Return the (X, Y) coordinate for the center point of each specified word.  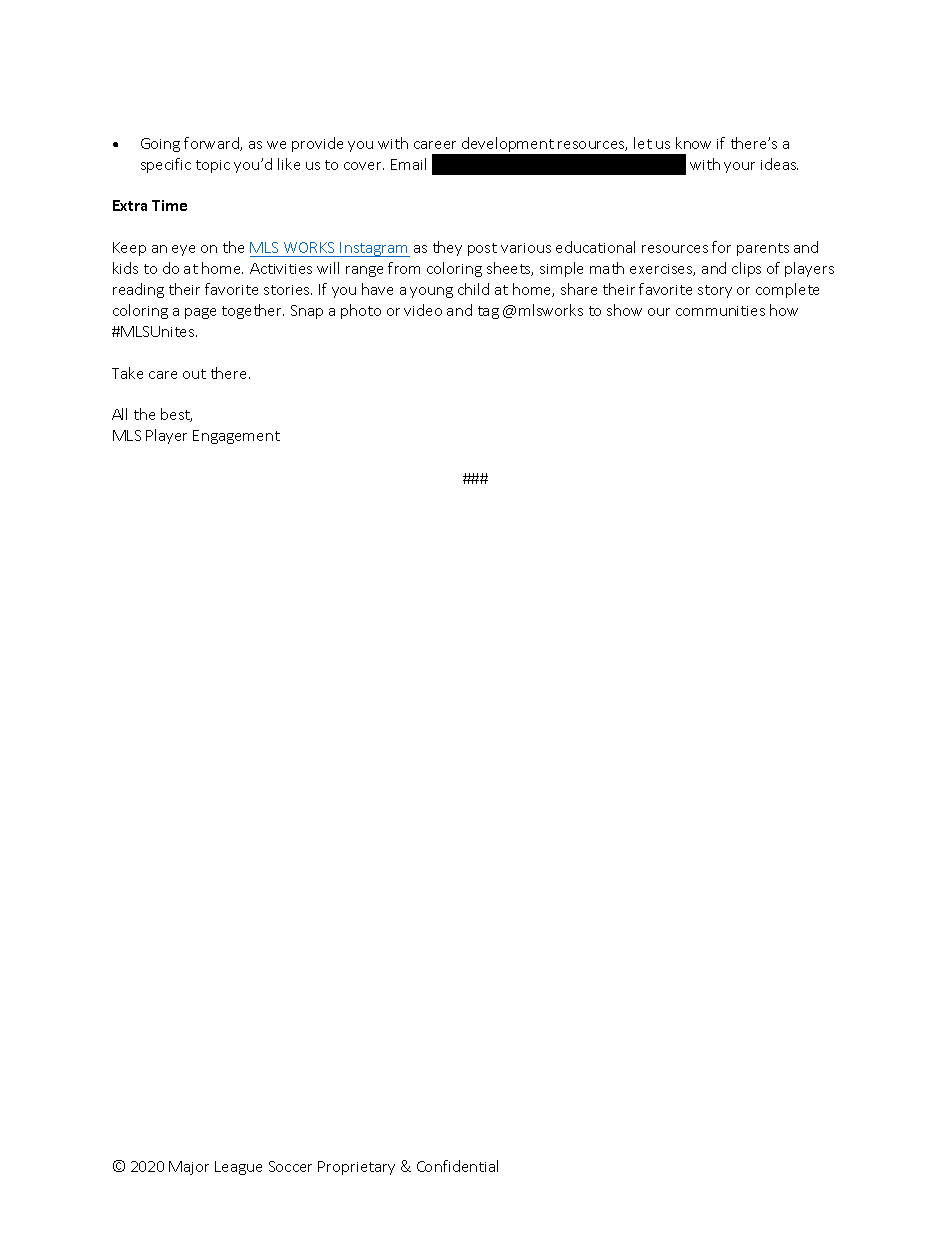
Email (408, 164)
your (739, 167)
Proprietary (356, 1168)
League (238, 1168)
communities (720, 311)
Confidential (457, 1166)
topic (213, 166)
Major (189, 1168)
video (423, 310)
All (119, 414)
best (176, 415)
